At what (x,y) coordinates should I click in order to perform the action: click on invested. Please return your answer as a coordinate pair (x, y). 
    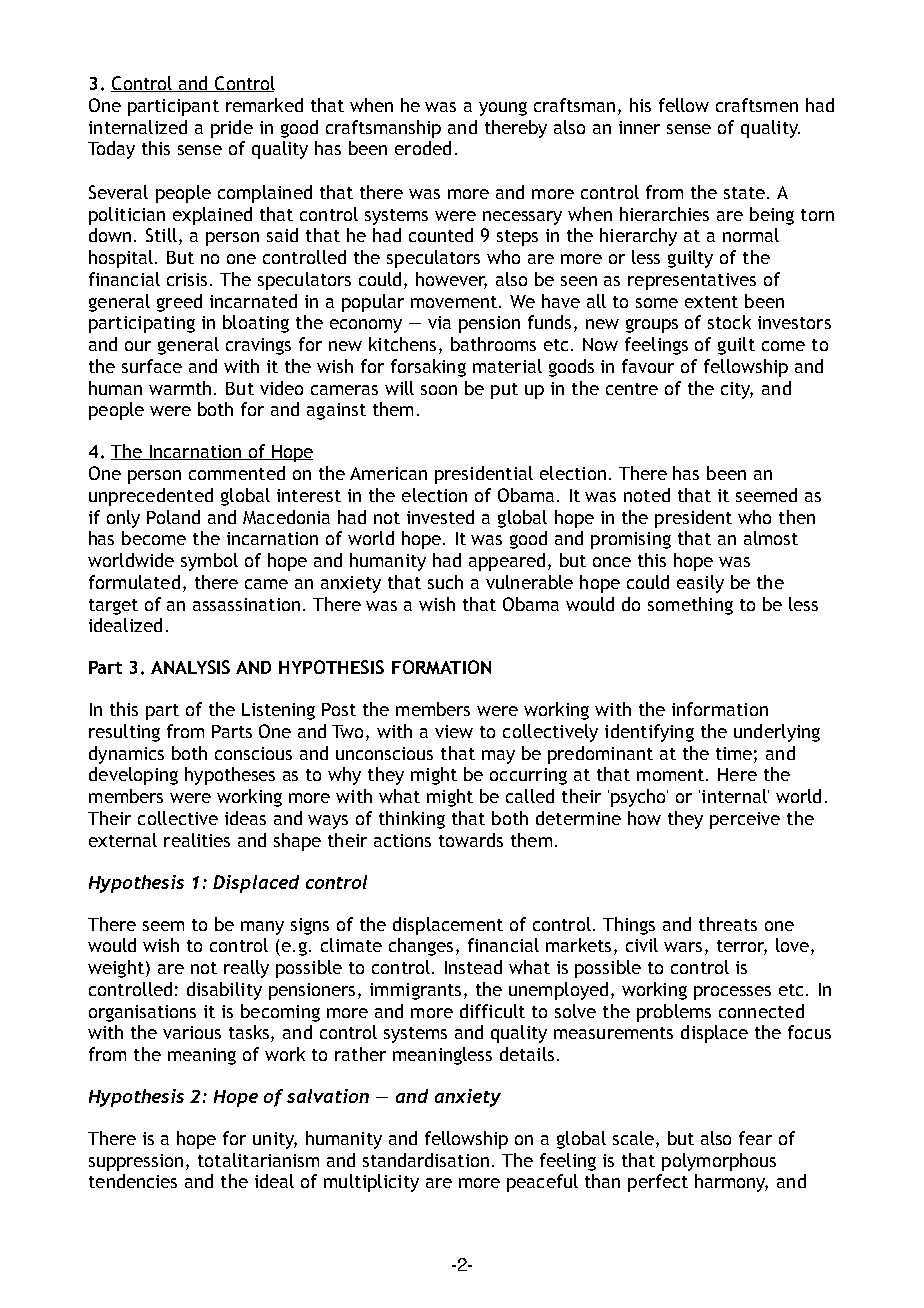
    Looking at the image, I should click on (440, 517).
